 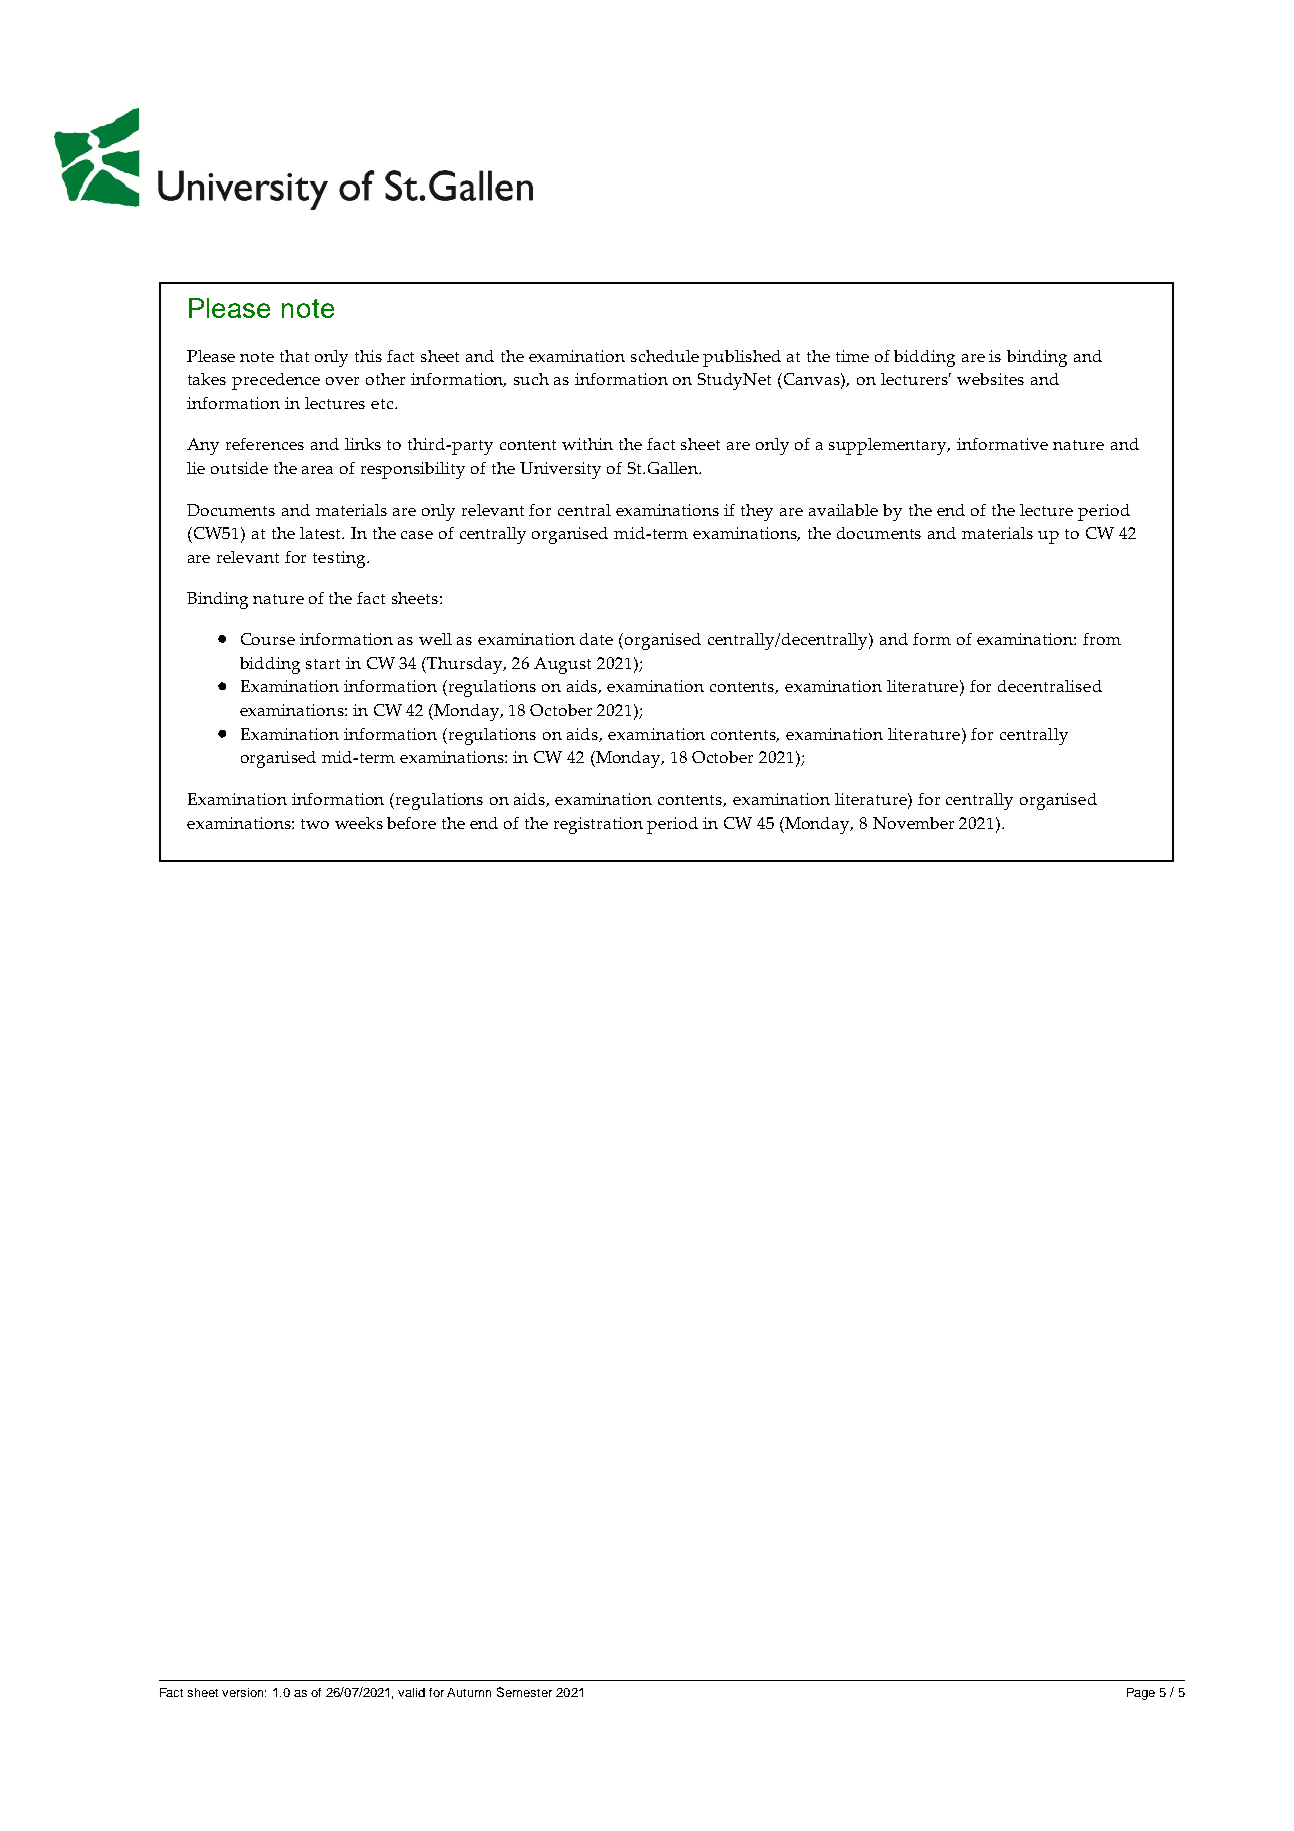 I want to click on valid, so click(x=411, y=1692).
